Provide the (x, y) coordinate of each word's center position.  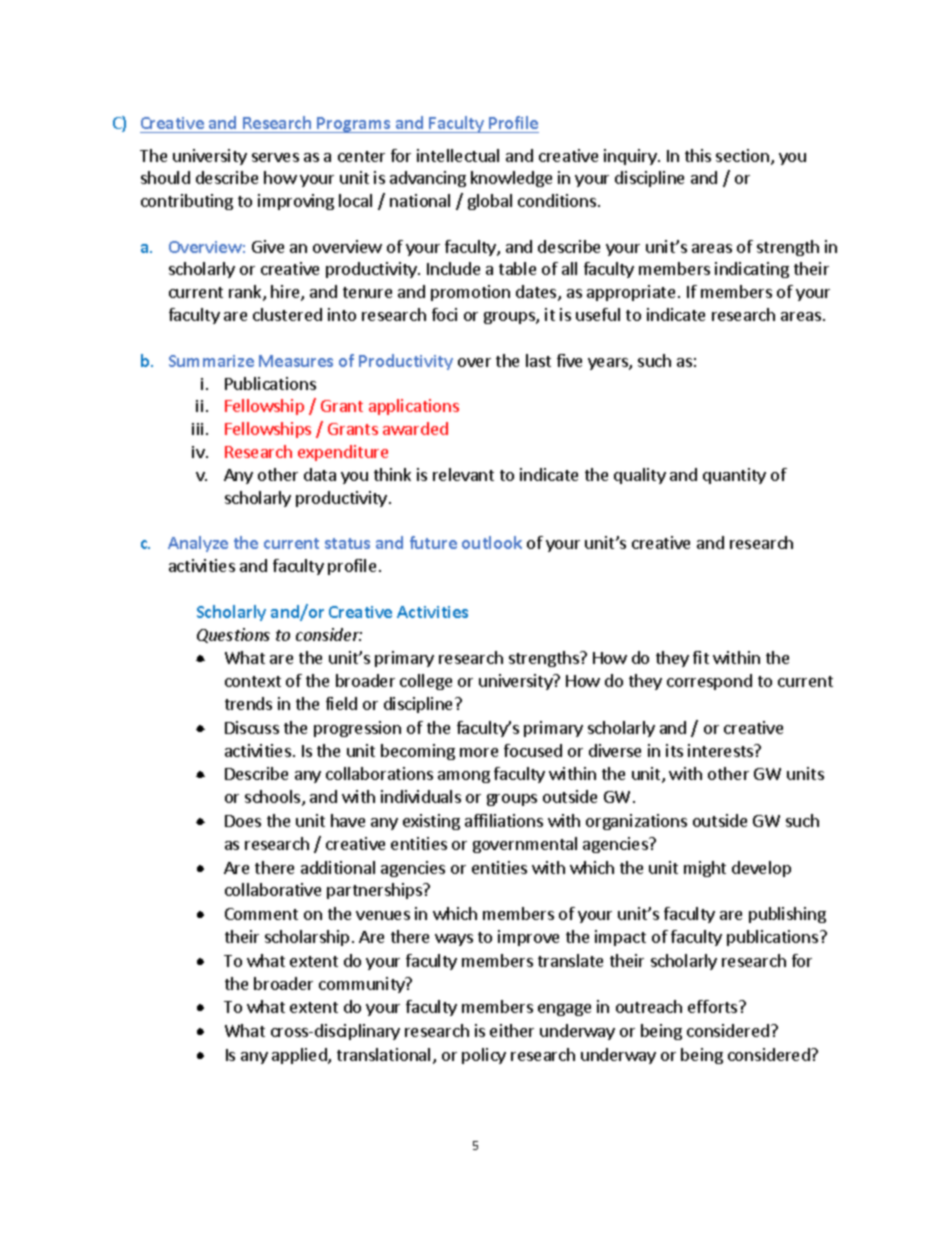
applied (300, 1056)
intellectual (458, 155)
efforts (714, 1006)
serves (275, 157)
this (698, 155)
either (512, 1030)
